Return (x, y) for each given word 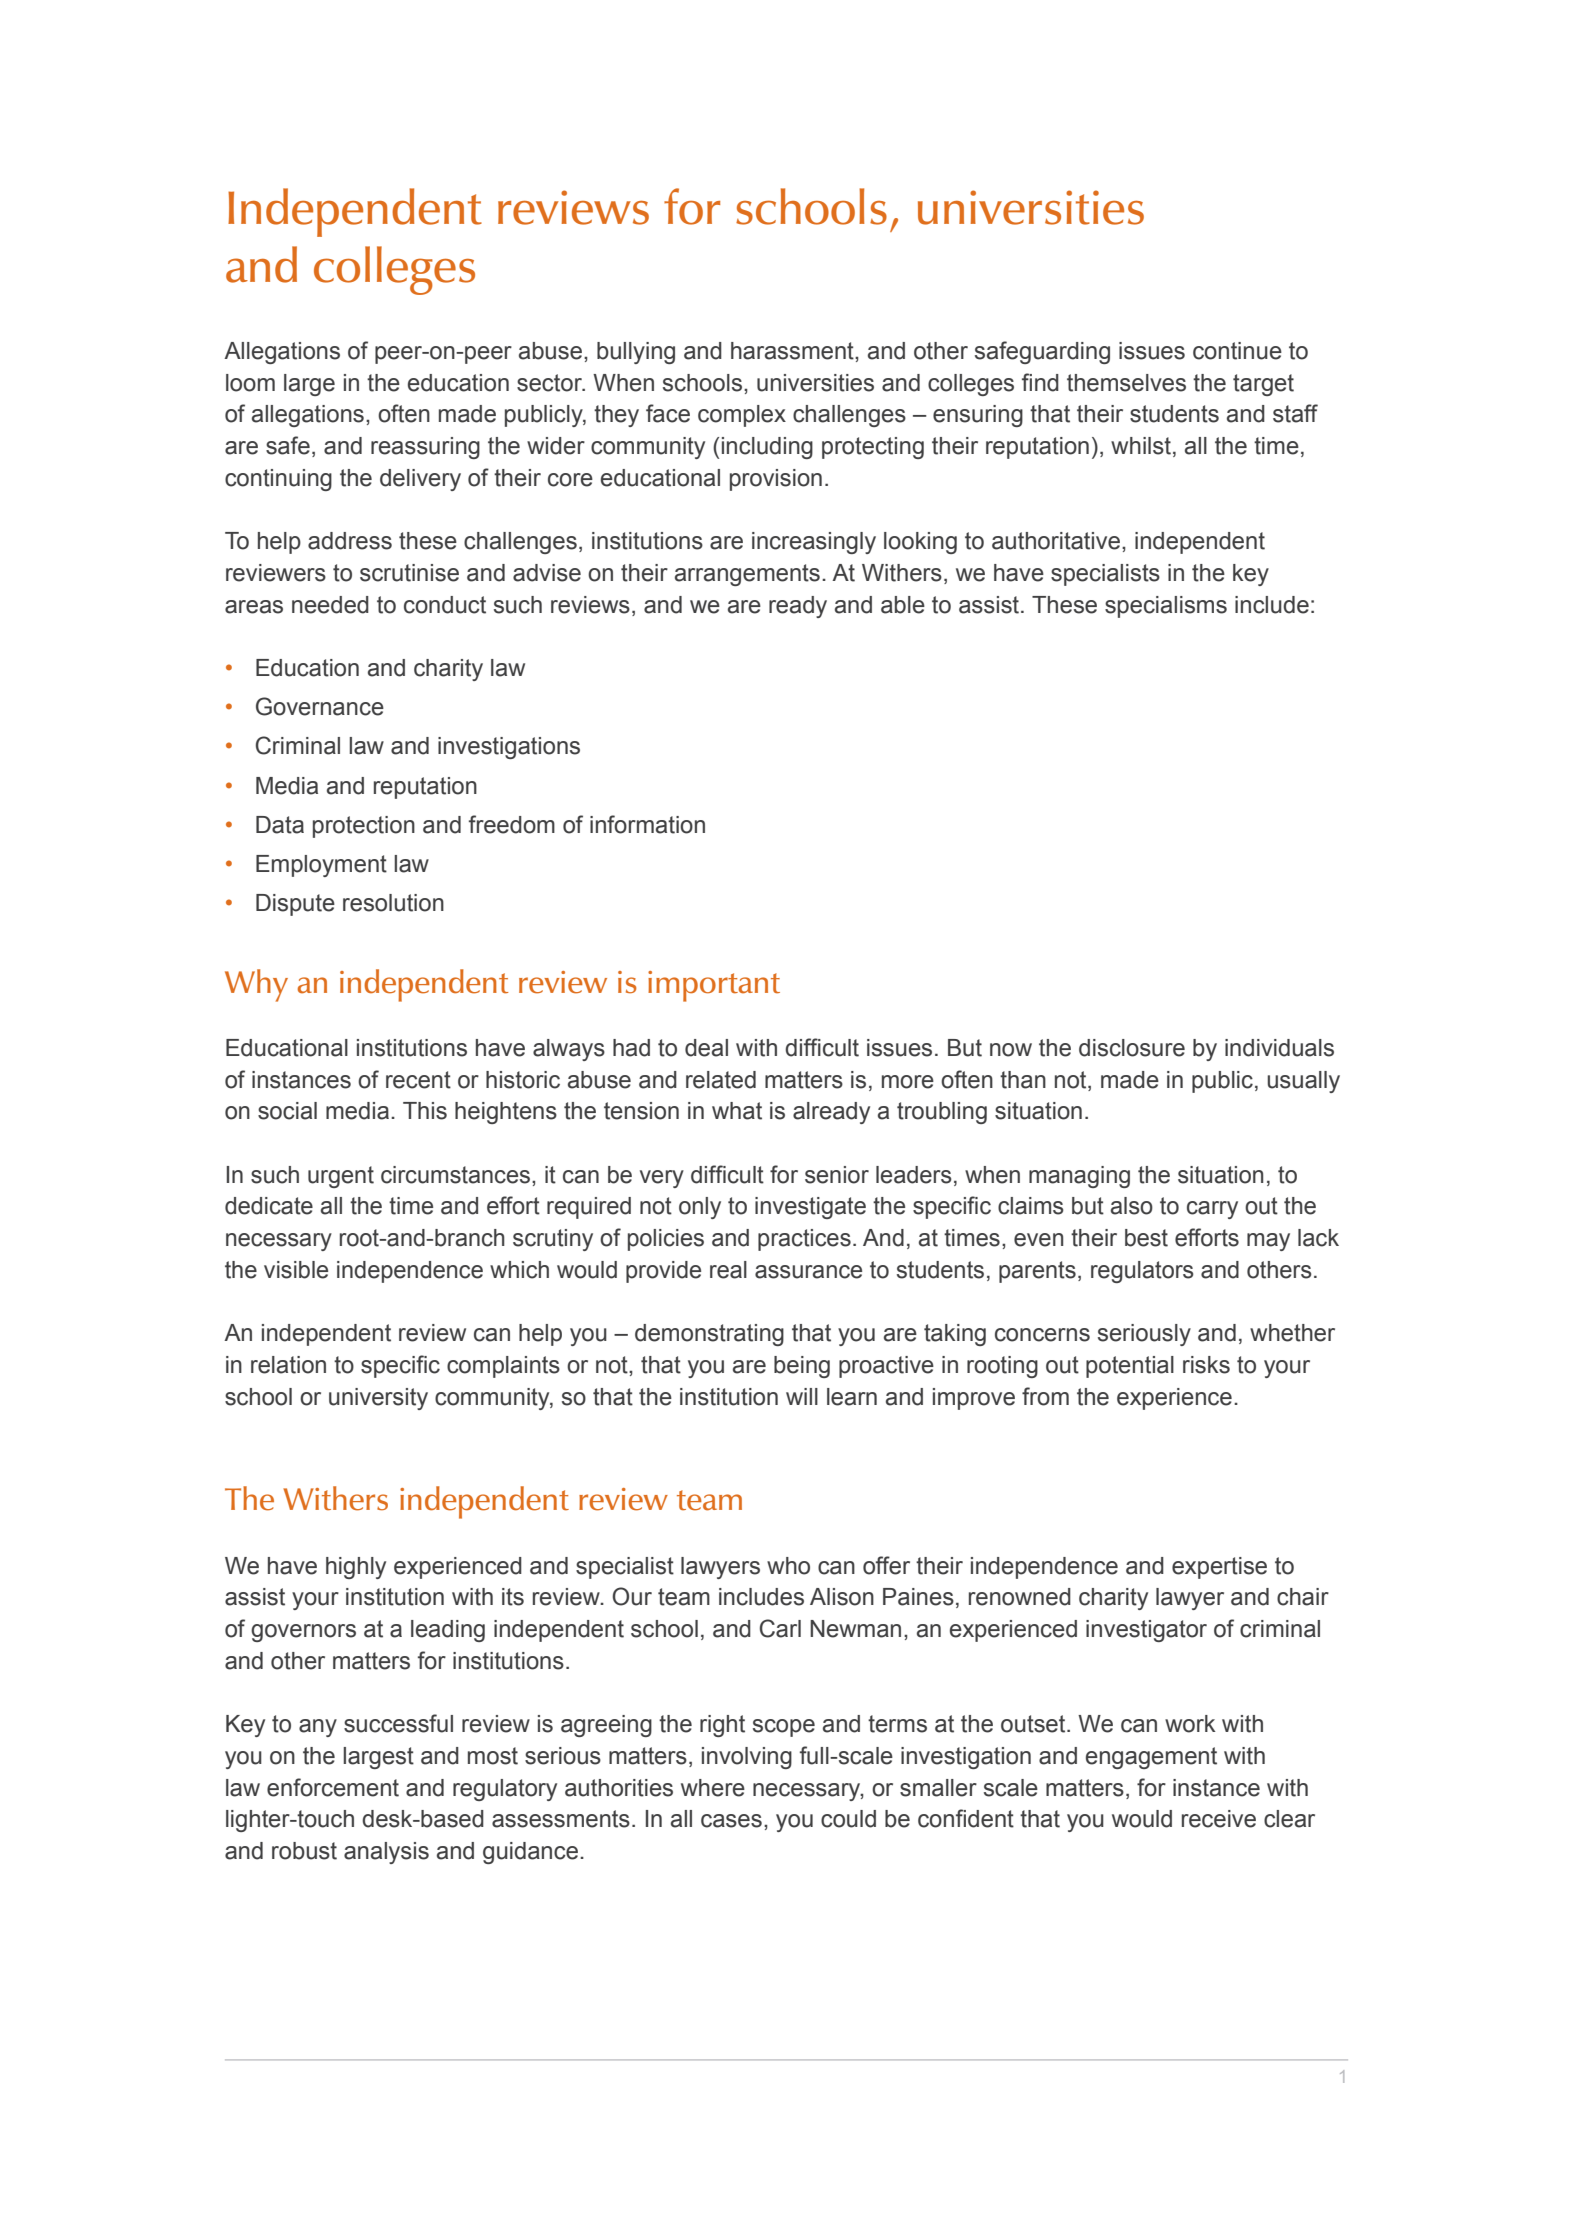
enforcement (333, 1787)
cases (731, 1821)
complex (742, 416)
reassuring (425, 448)
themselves (1126, 383)
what (737, 1111)
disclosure (1132, 1048)
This (425, 1111)
